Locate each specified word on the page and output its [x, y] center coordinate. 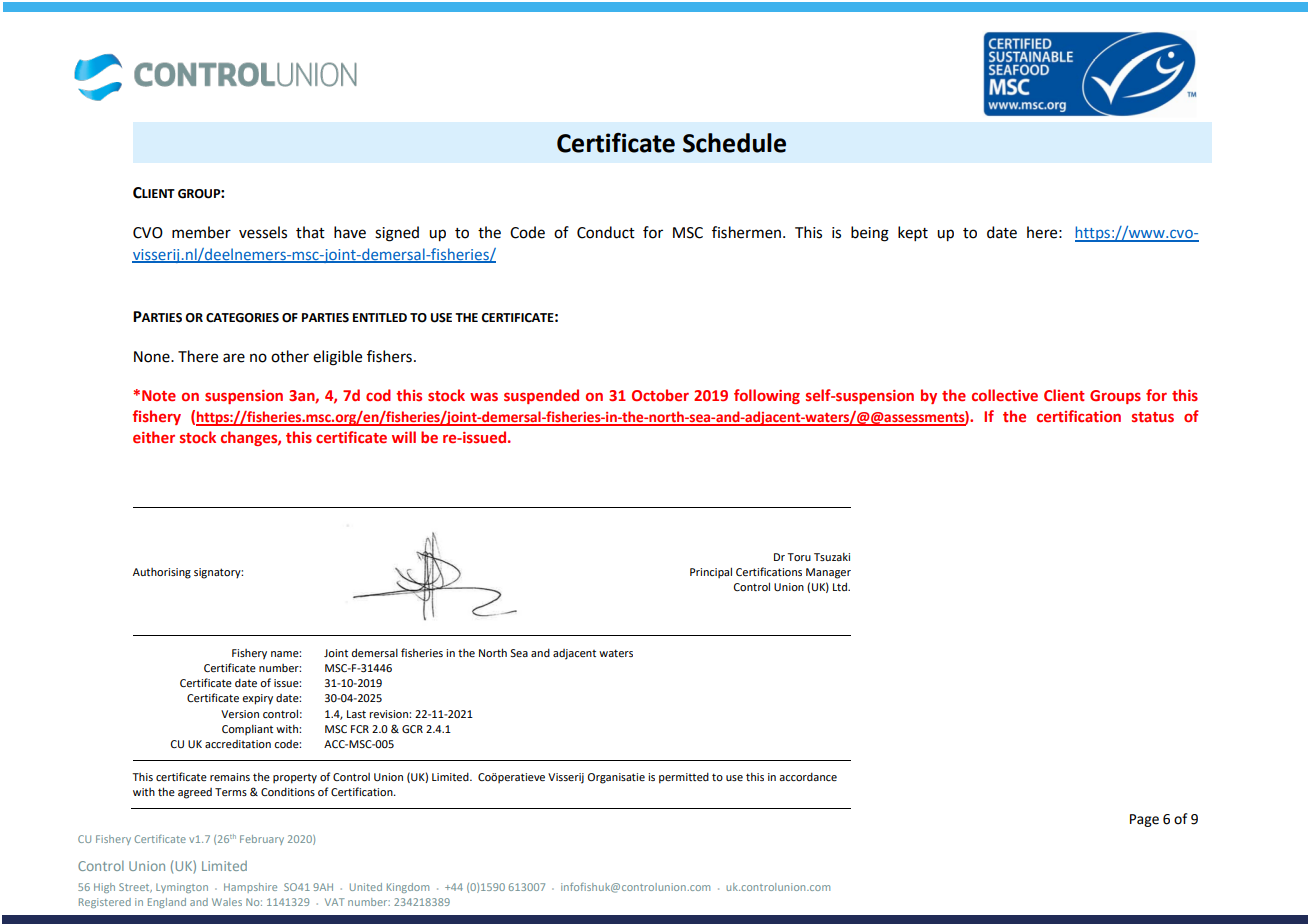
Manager [828, 573]
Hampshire [250, 888]
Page [1144, 820]
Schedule [734, 143]
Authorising [162, 573]
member [201, 232]
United [366, 887]
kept [913, 233]
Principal [711, 572]
